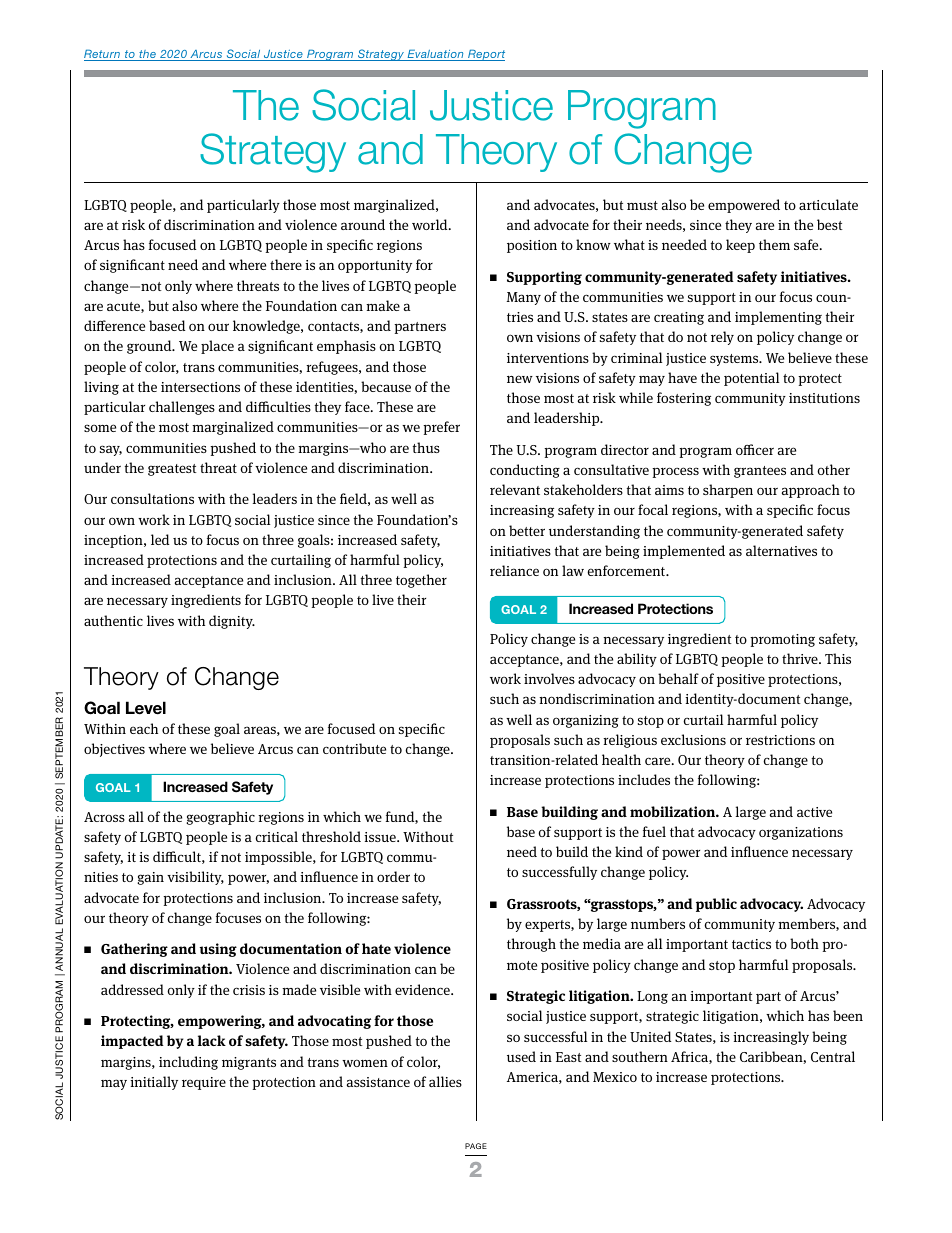  Describe the element at coordinates (833, 1056) in the screenshot. I see `Central` at that location.
